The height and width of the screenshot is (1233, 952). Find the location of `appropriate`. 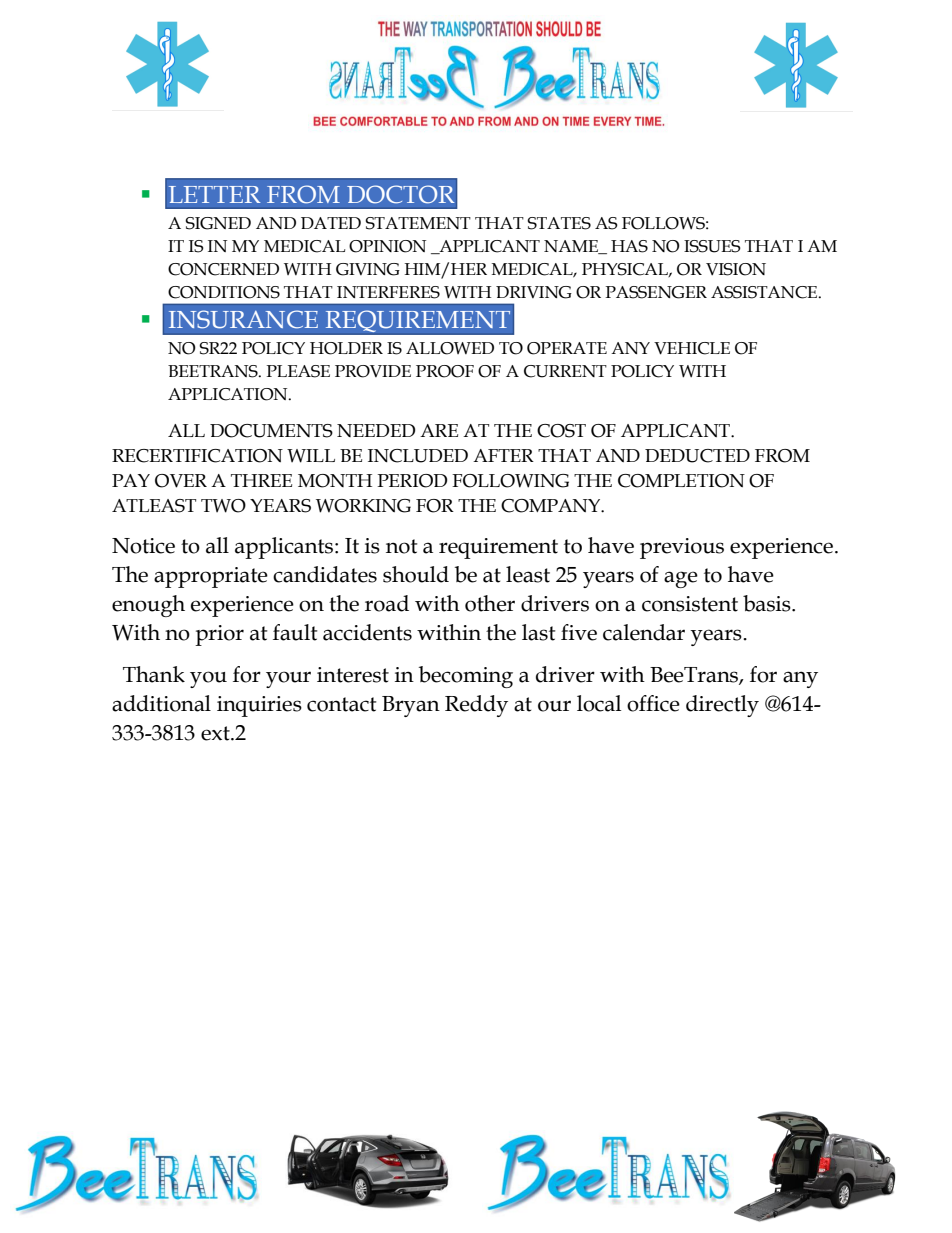

appropriate is located at coordinates (211, 577).
